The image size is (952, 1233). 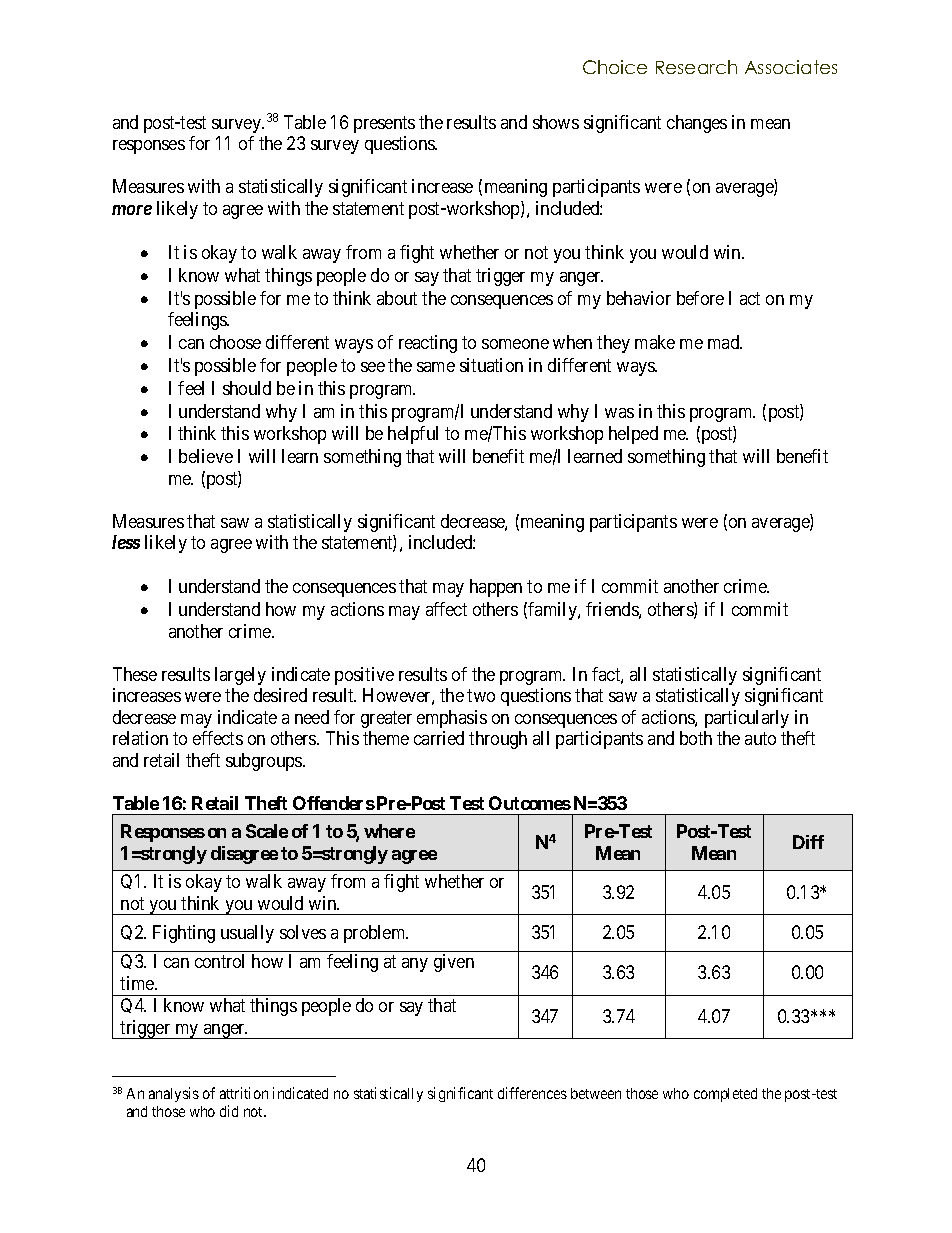 I want to click on changes, so click(x=697, y=124).
